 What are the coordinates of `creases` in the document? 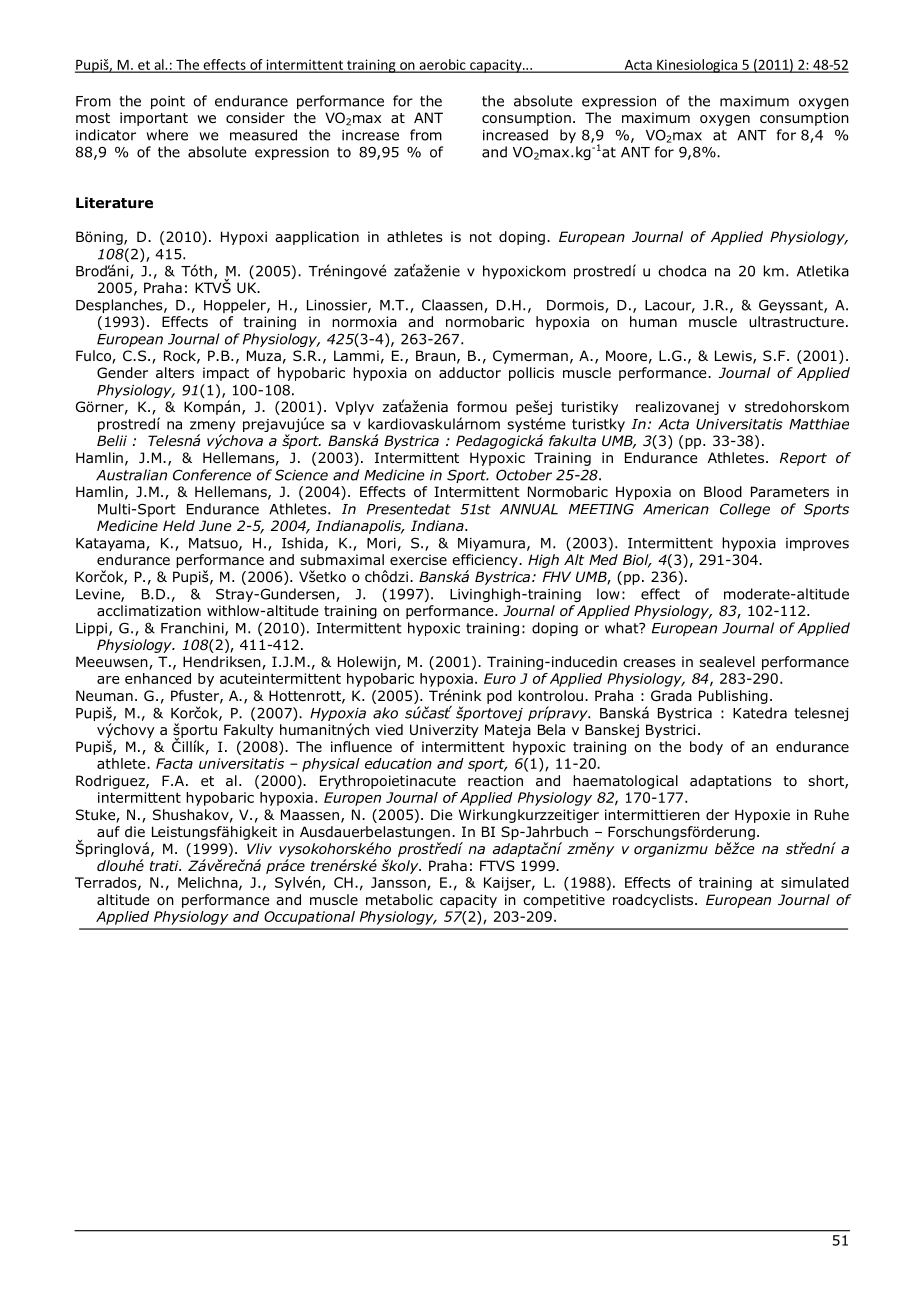 It's located at (649, 663).
